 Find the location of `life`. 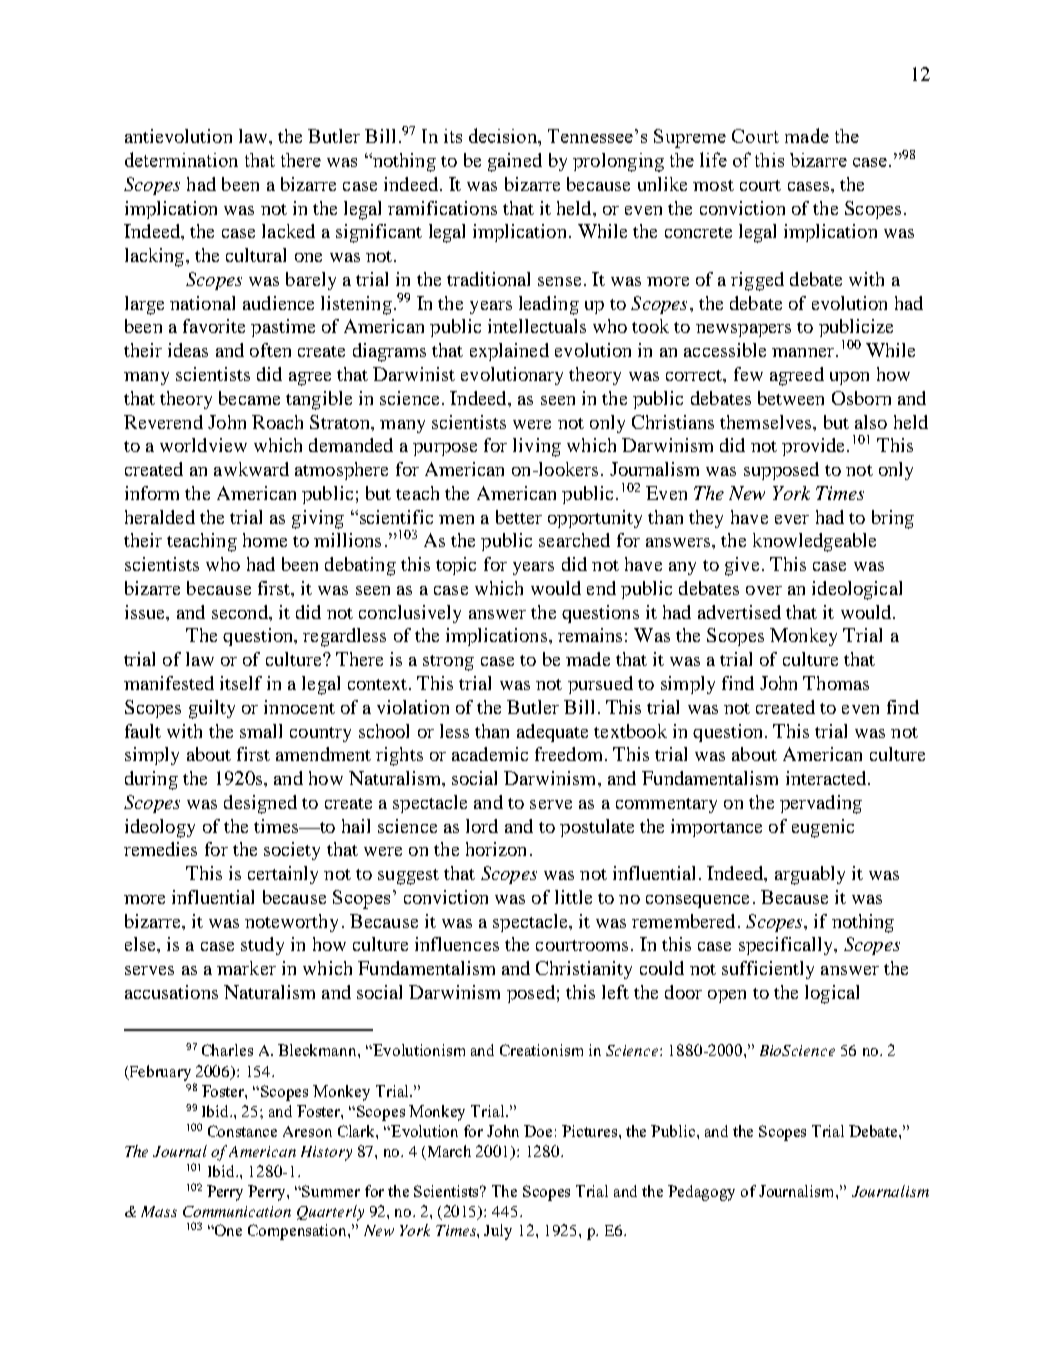

life is located at coordinates (713, 159).
